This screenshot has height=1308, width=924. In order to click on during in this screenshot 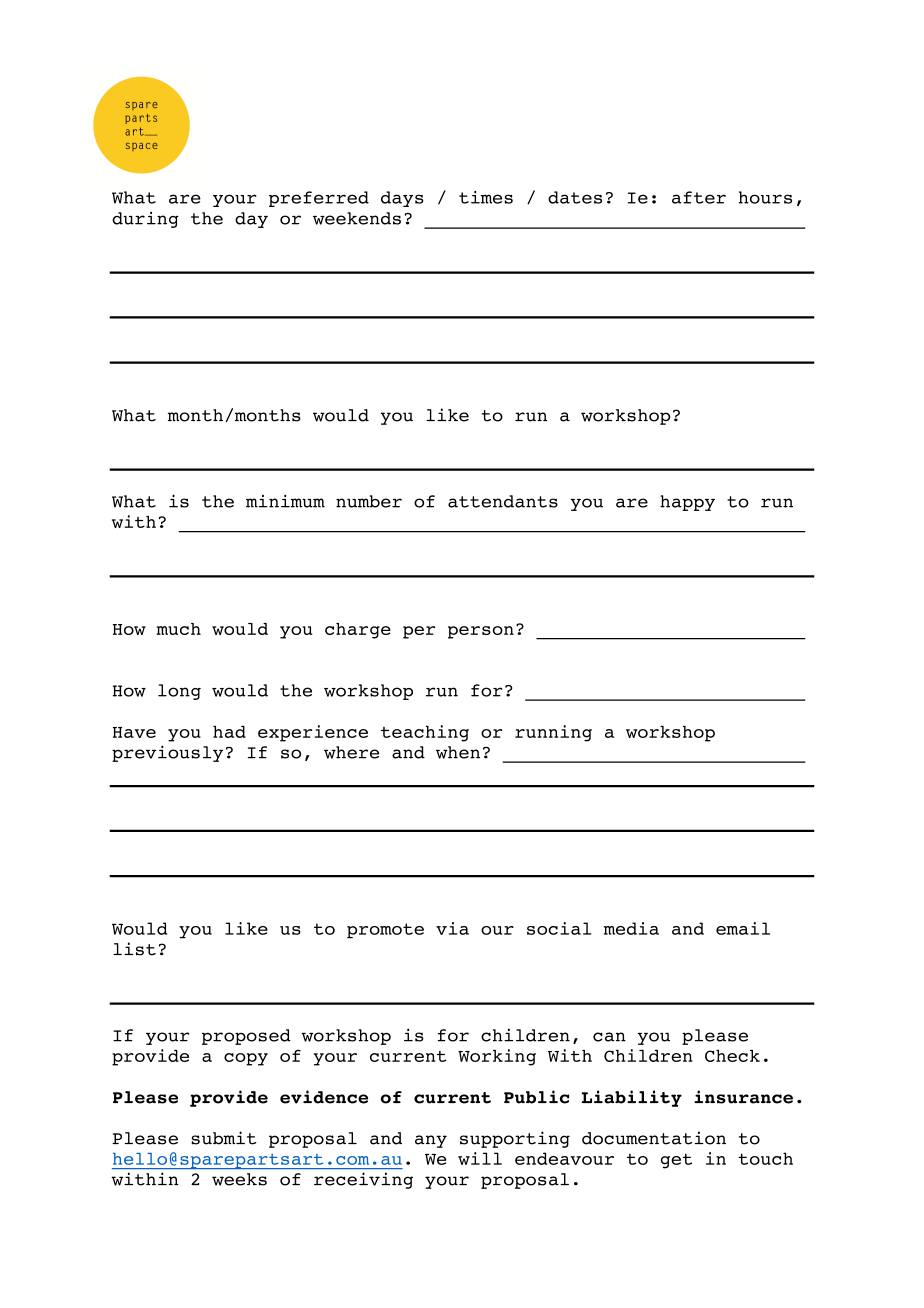, I will do `click(145, 219)`.
